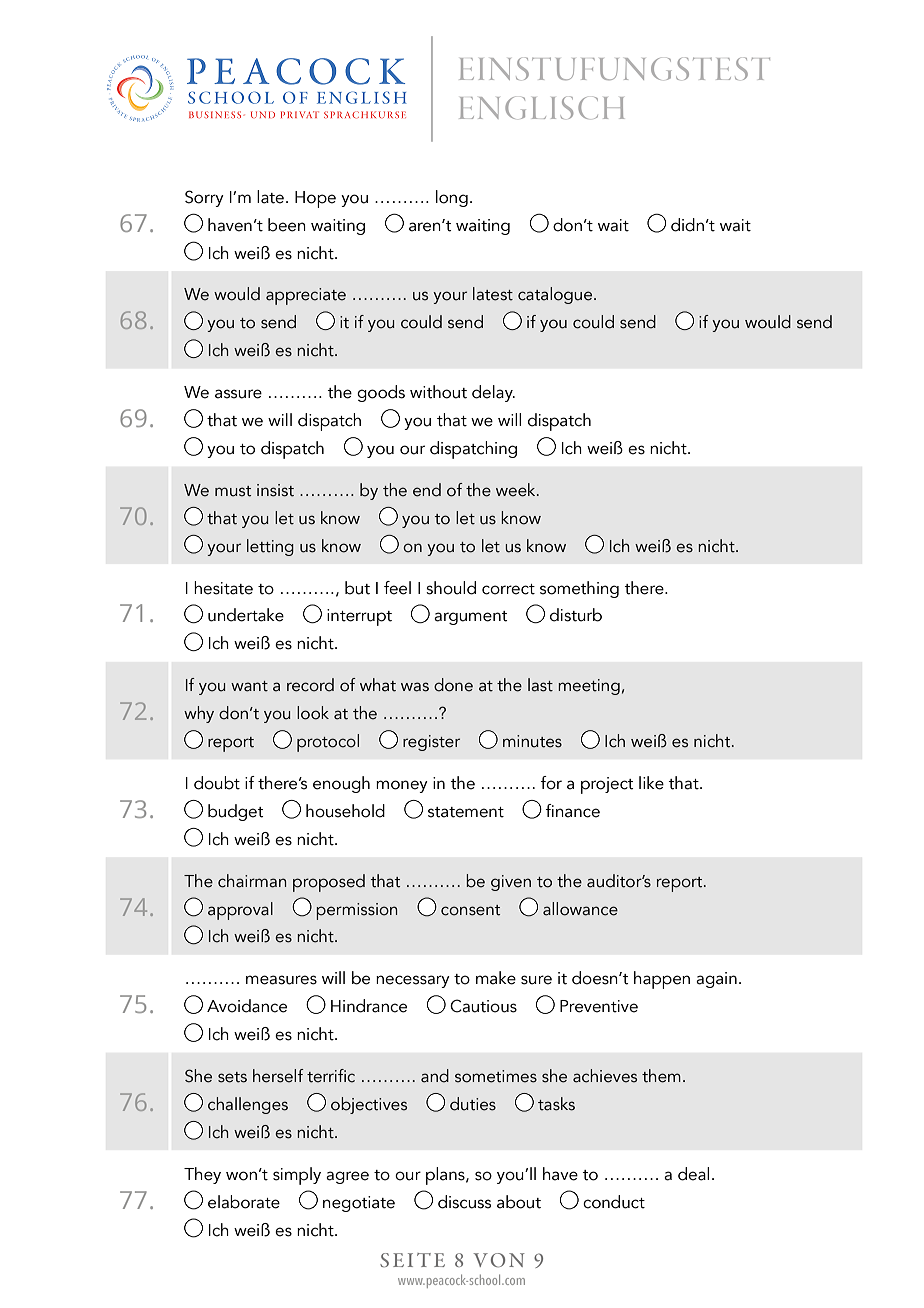  I want to click on long, so click(452, 198).
